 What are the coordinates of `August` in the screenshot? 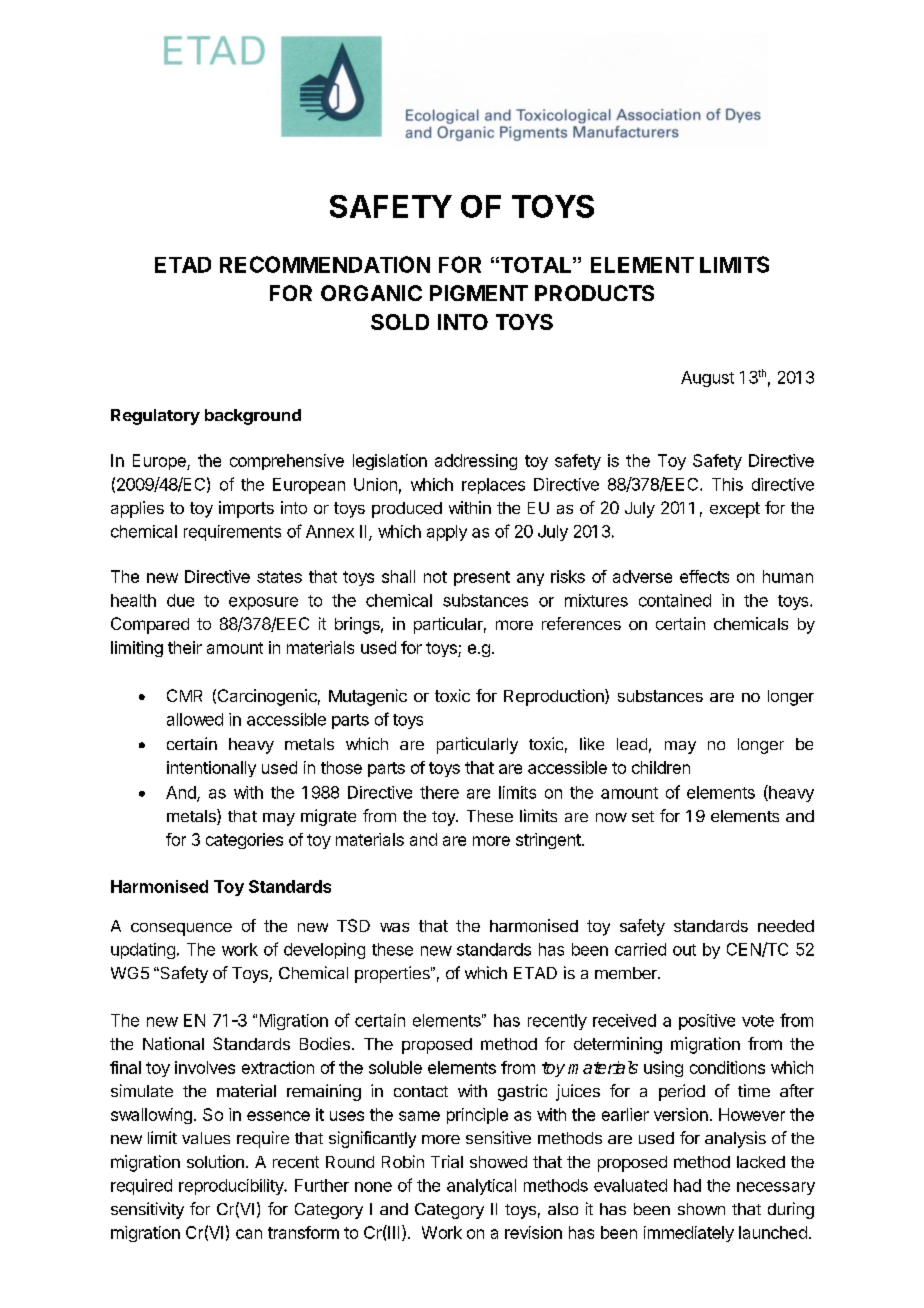 It's located at (707, 379).
